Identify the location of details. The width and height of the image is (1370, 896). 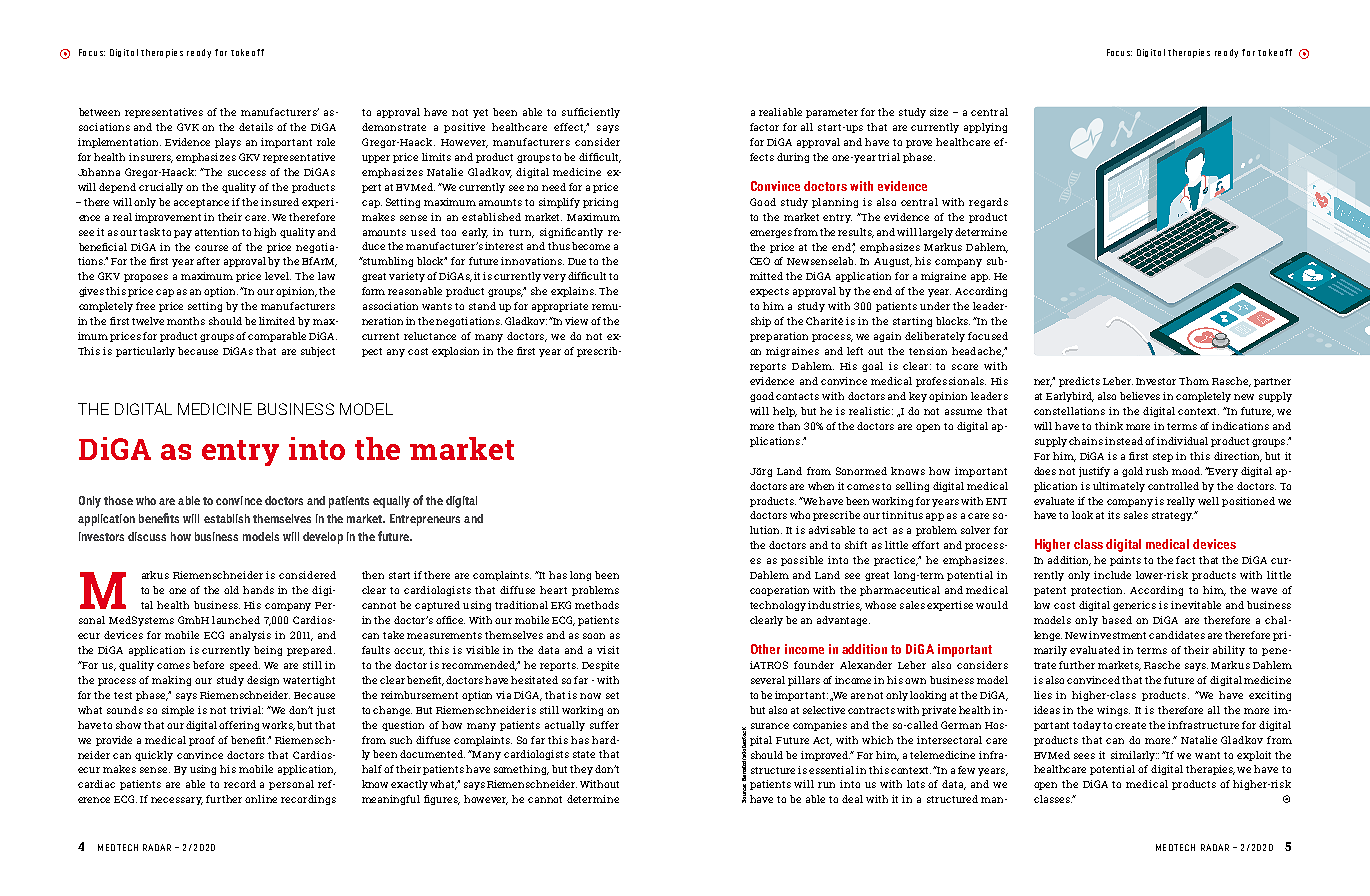
(256, 127).
